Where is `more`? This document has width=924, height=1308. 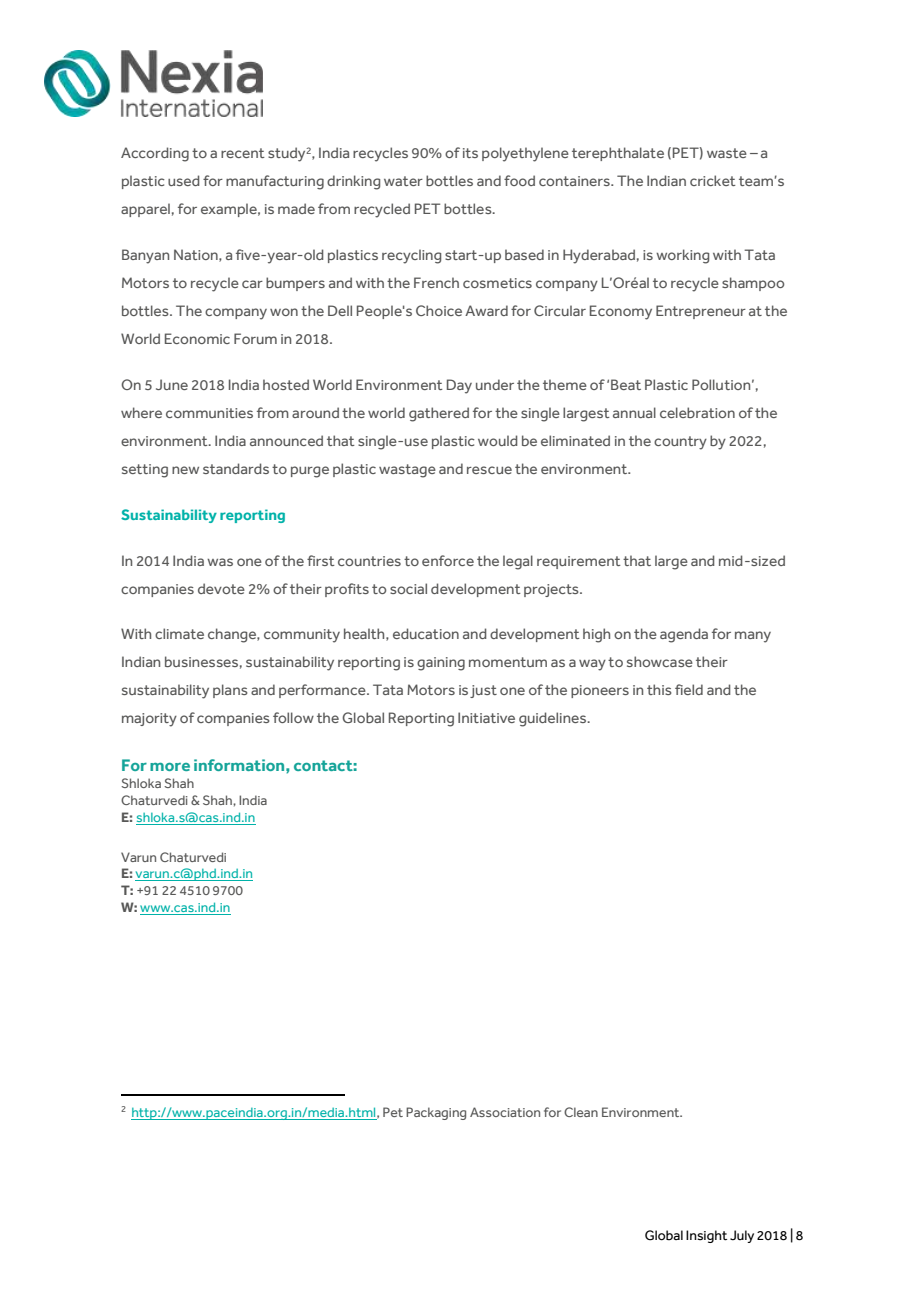 more is located at coordinates (170, 767).
